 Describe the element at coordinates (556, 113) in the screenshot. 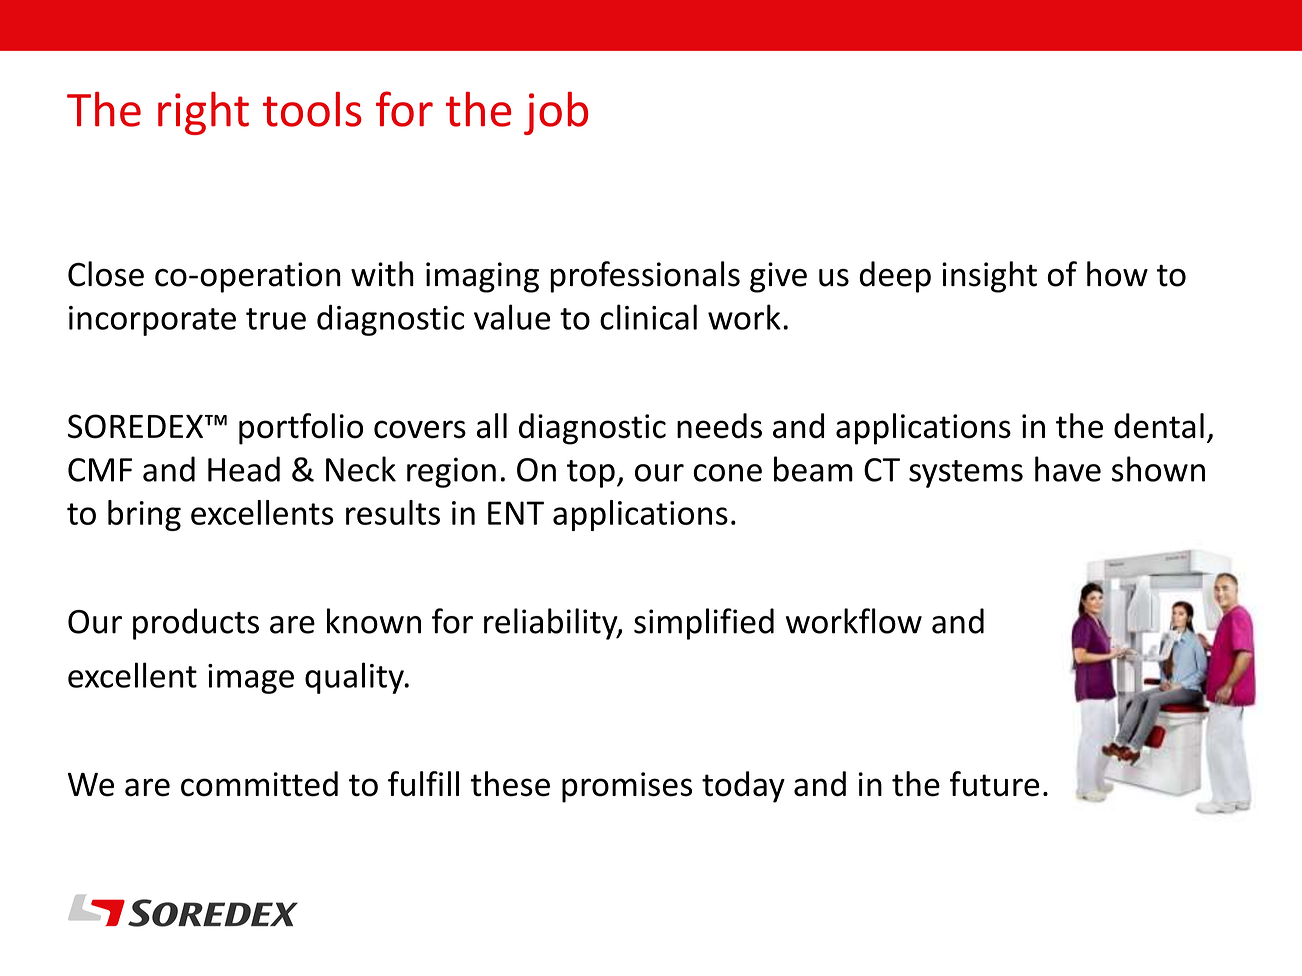

I see `job` at that location.
